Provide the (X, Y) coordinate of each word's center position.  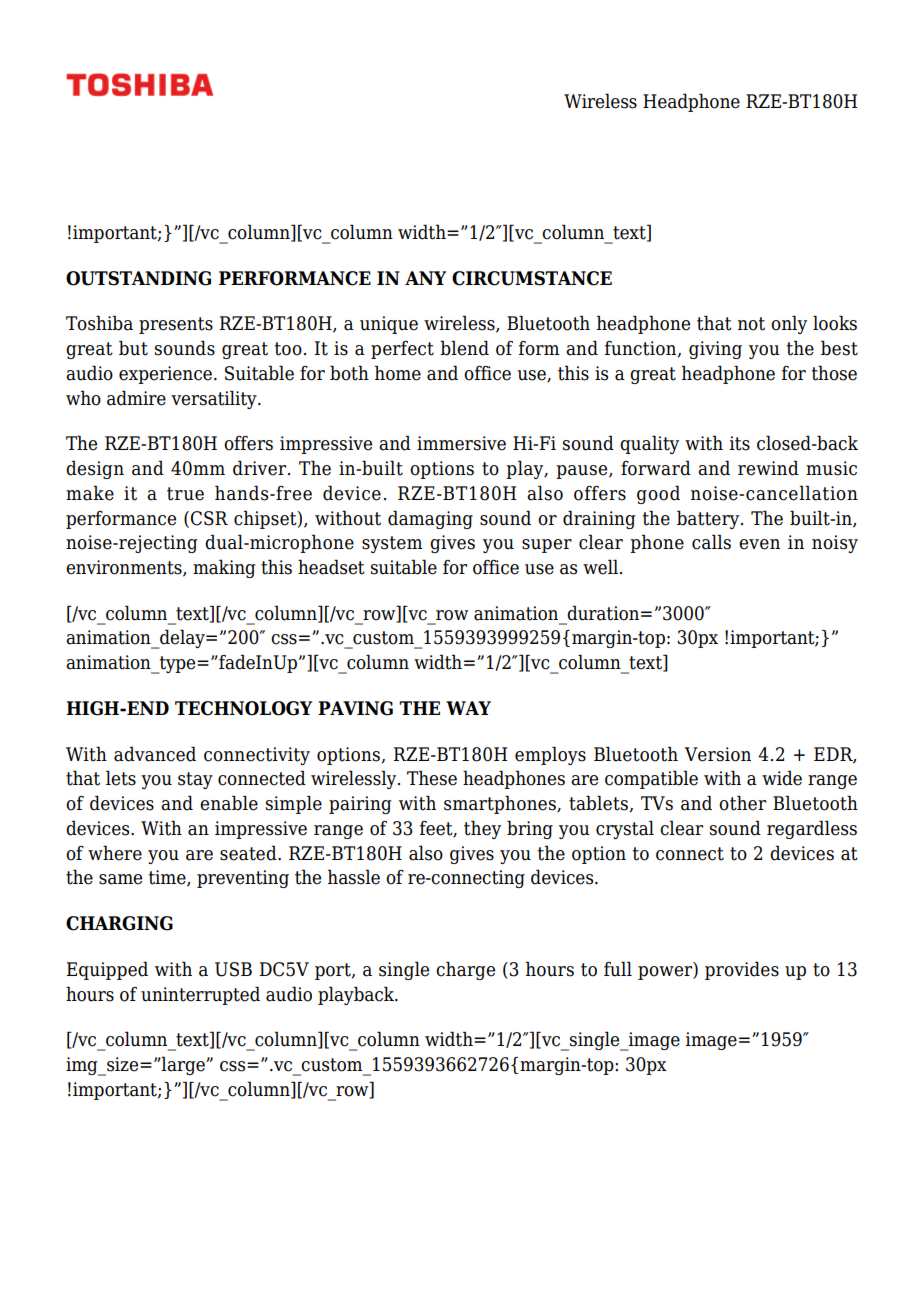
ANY (425, 278)
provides (742, 970)
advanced (155, 754)
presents (176, 325)
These (432, 778)
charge (465, 970)
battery (709, 519)
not (751, 324)
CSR (209, 518)
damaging (430, 519)
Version (718, 754)
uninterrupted (200, 995)
